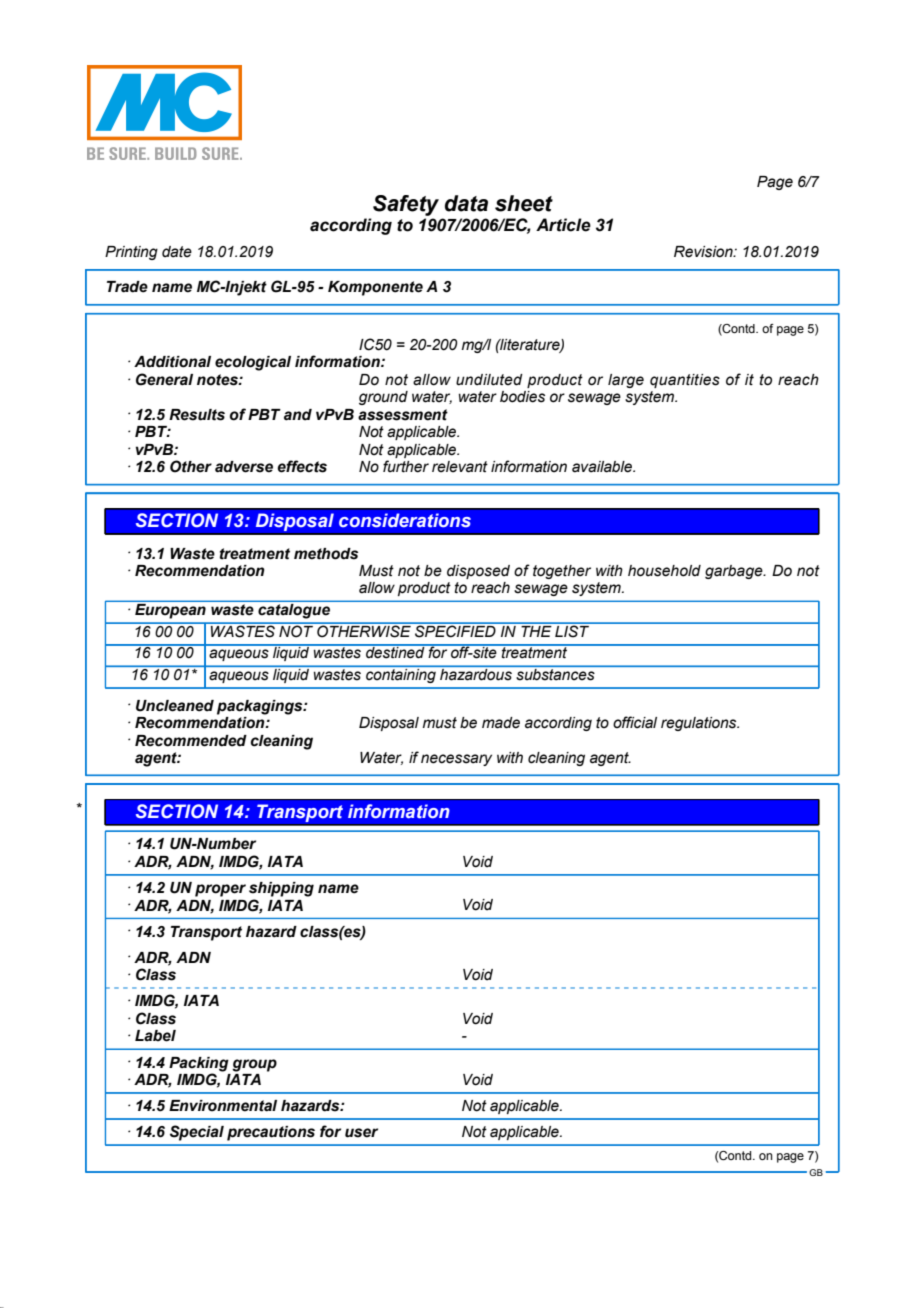 This screenshot has width=924, height=1308. I want to click on Recommended, so click(191, 741).
